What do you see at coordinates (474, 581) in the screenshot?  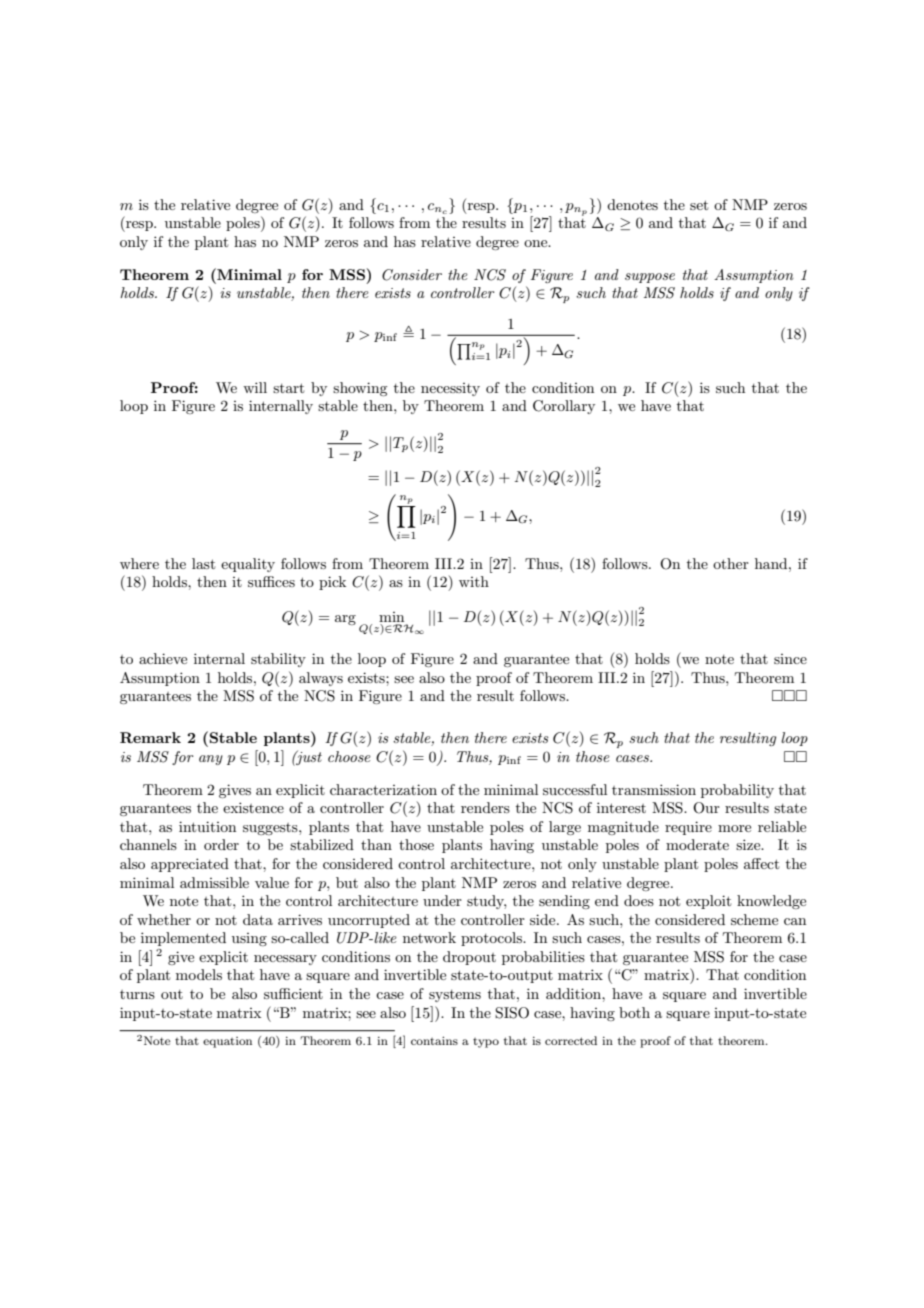 I see `with` at bounding box center [474, 581].
